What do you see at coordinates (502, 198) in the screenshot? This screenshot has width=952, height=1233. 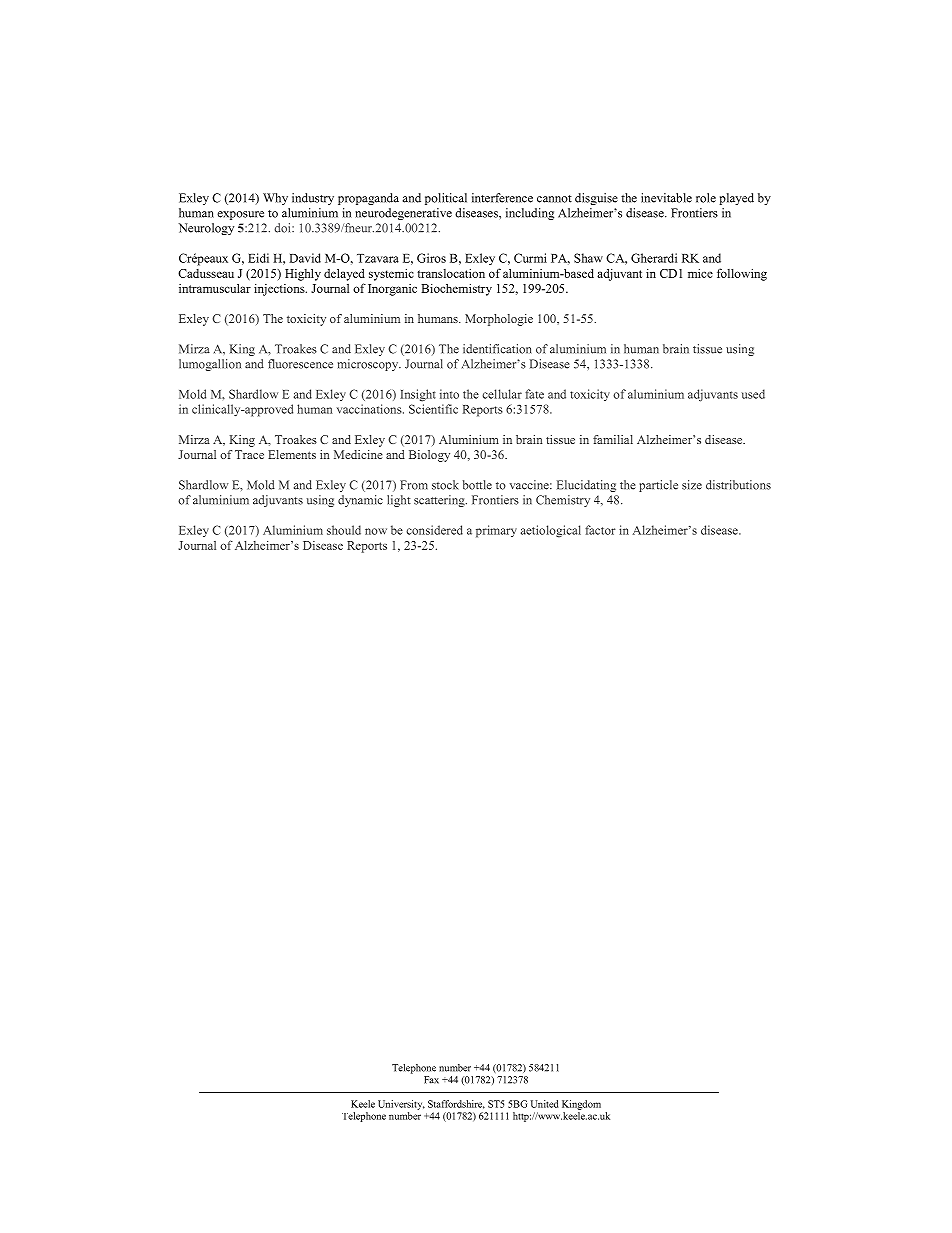 I see `interference` at bounding box center [502, 198].
